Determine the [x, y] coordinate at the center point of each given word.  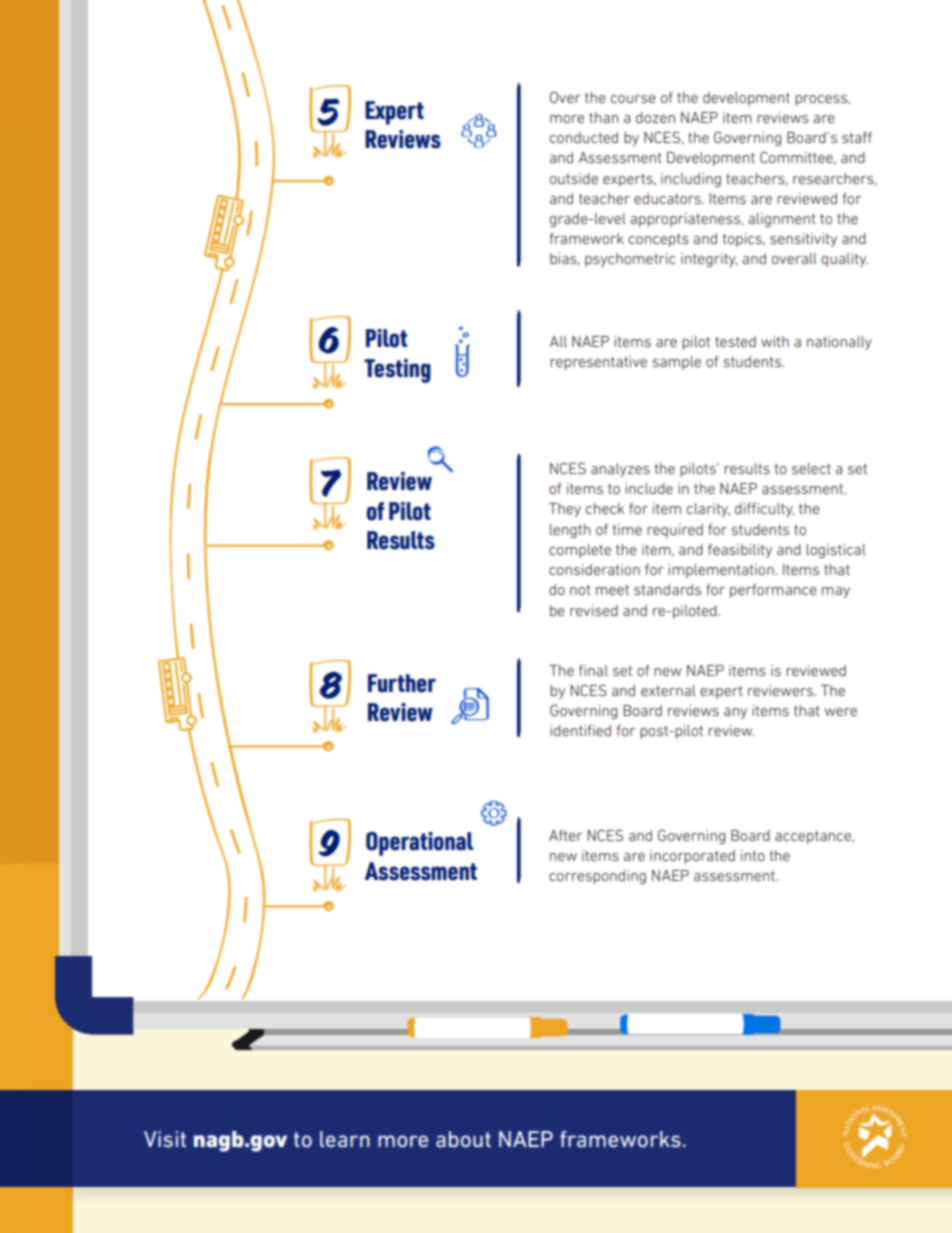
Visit [165, 1139]
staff [857, 137]
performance [773, 591]
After [565, 835]
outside [574, 178]
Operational [419, 844]
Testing [397, 371]
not [580, 590]
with [775, 341]
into [753, 855]
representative [598, 363]
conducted [584, 137]
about [463, 1139]
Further [402, 683]
